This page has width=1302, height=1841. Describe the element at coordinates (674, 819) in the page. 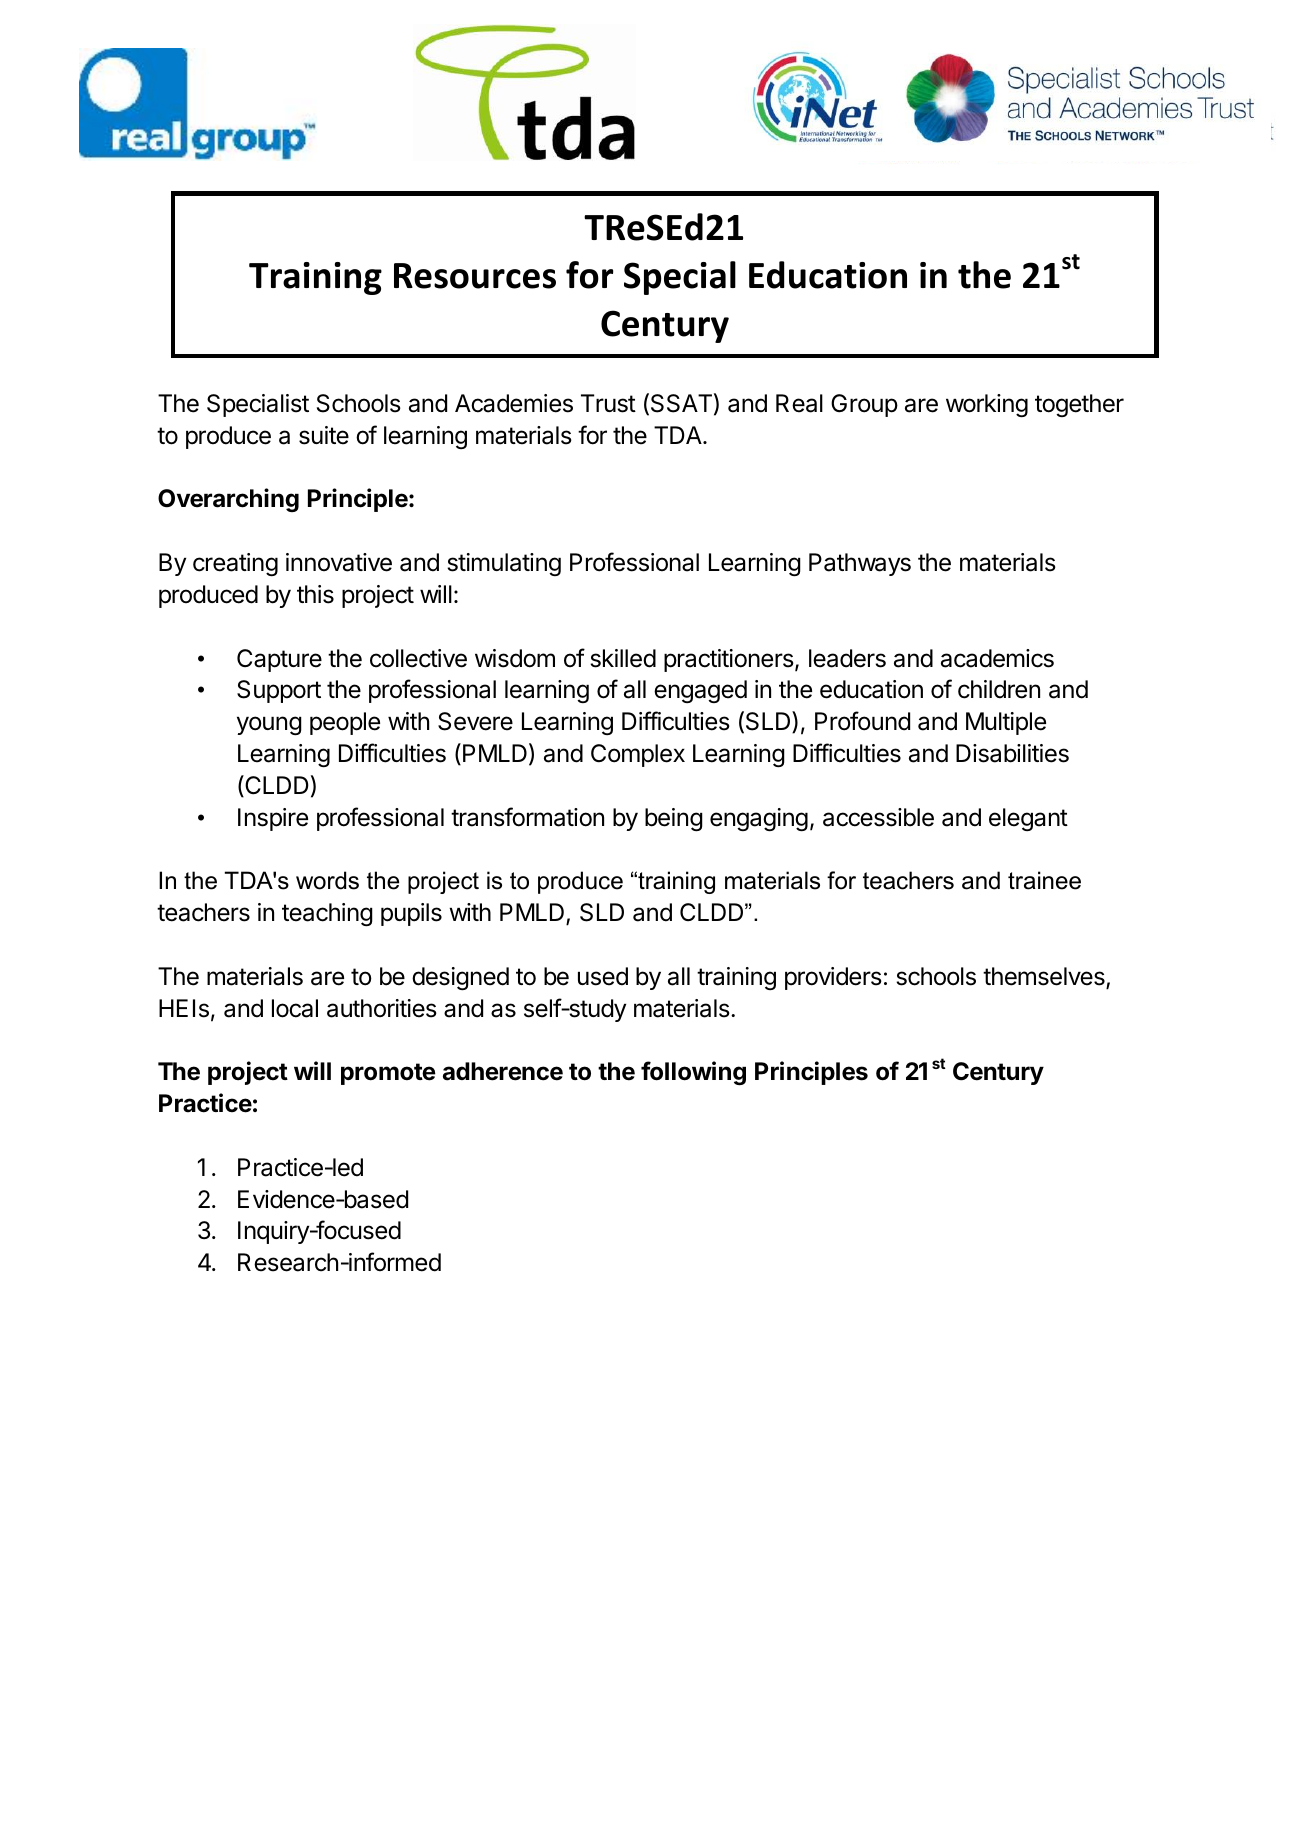

I see `being` at that location.
